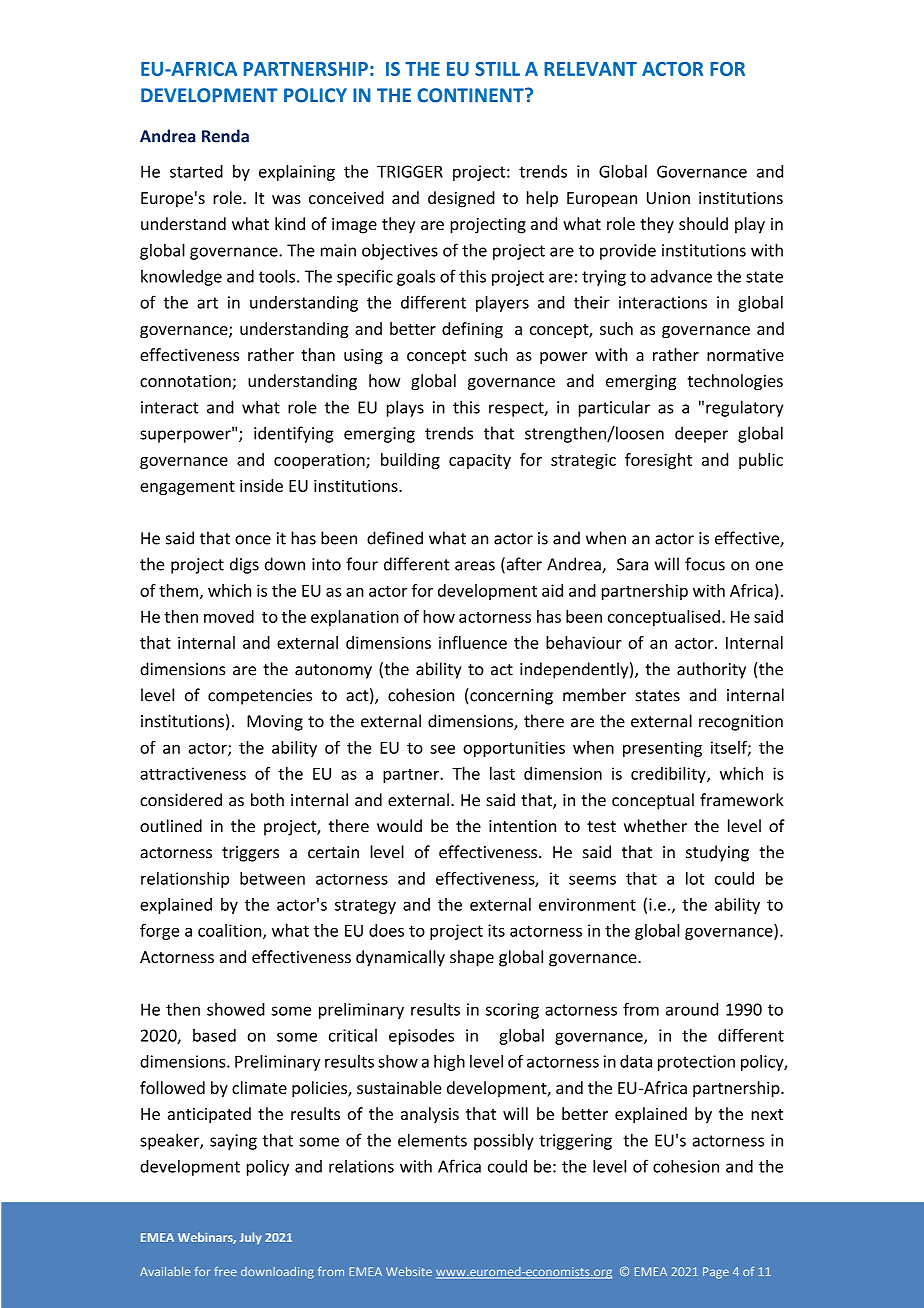 Image resolution: width=924 pixels, height=1308 pixels. What do you see at coordinates (668, 198) in the screenshot?
I see `Union` at bounding box center [668, 198].
